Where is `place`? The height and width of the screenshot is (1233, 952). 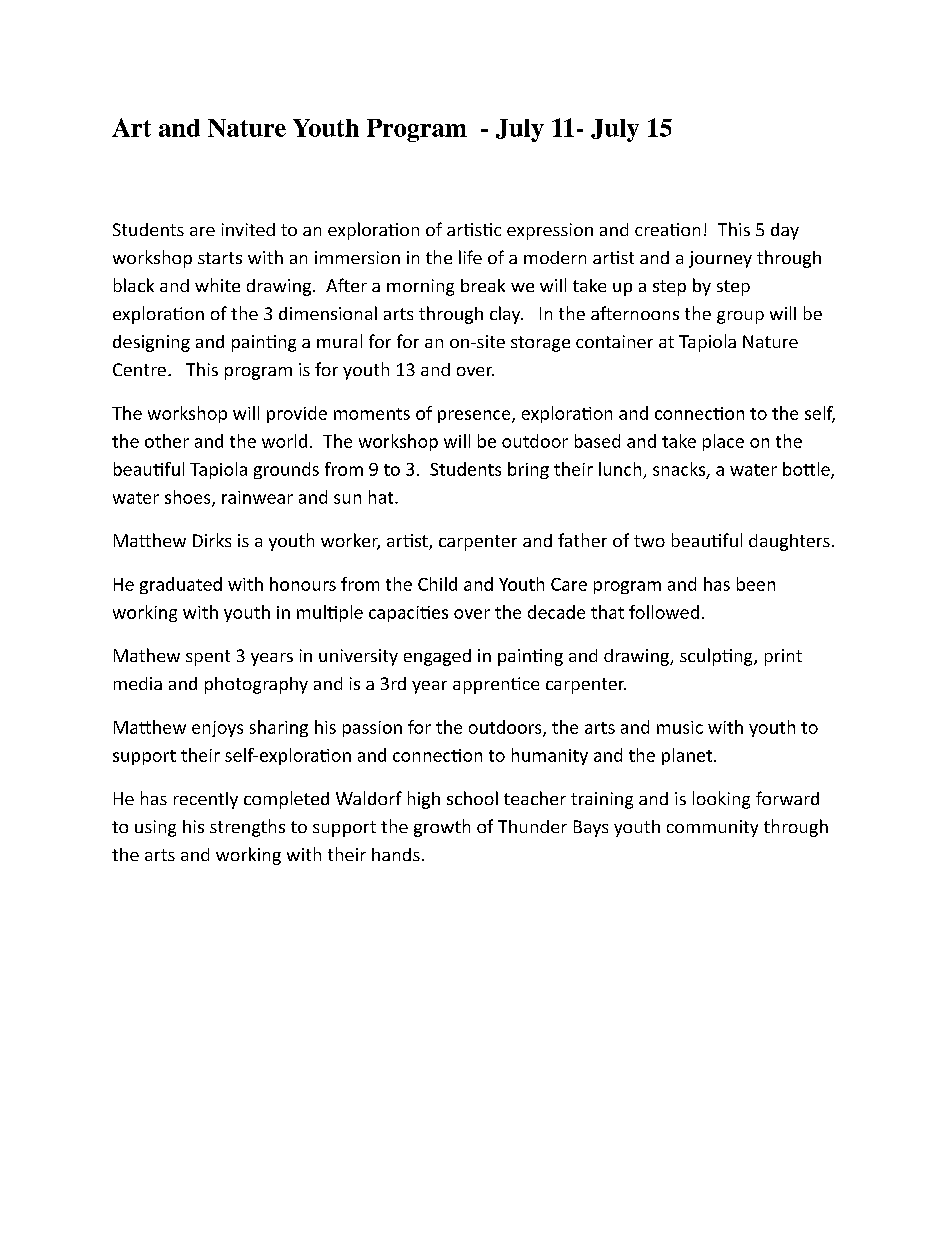
place is located at coordinates (723, 442).
